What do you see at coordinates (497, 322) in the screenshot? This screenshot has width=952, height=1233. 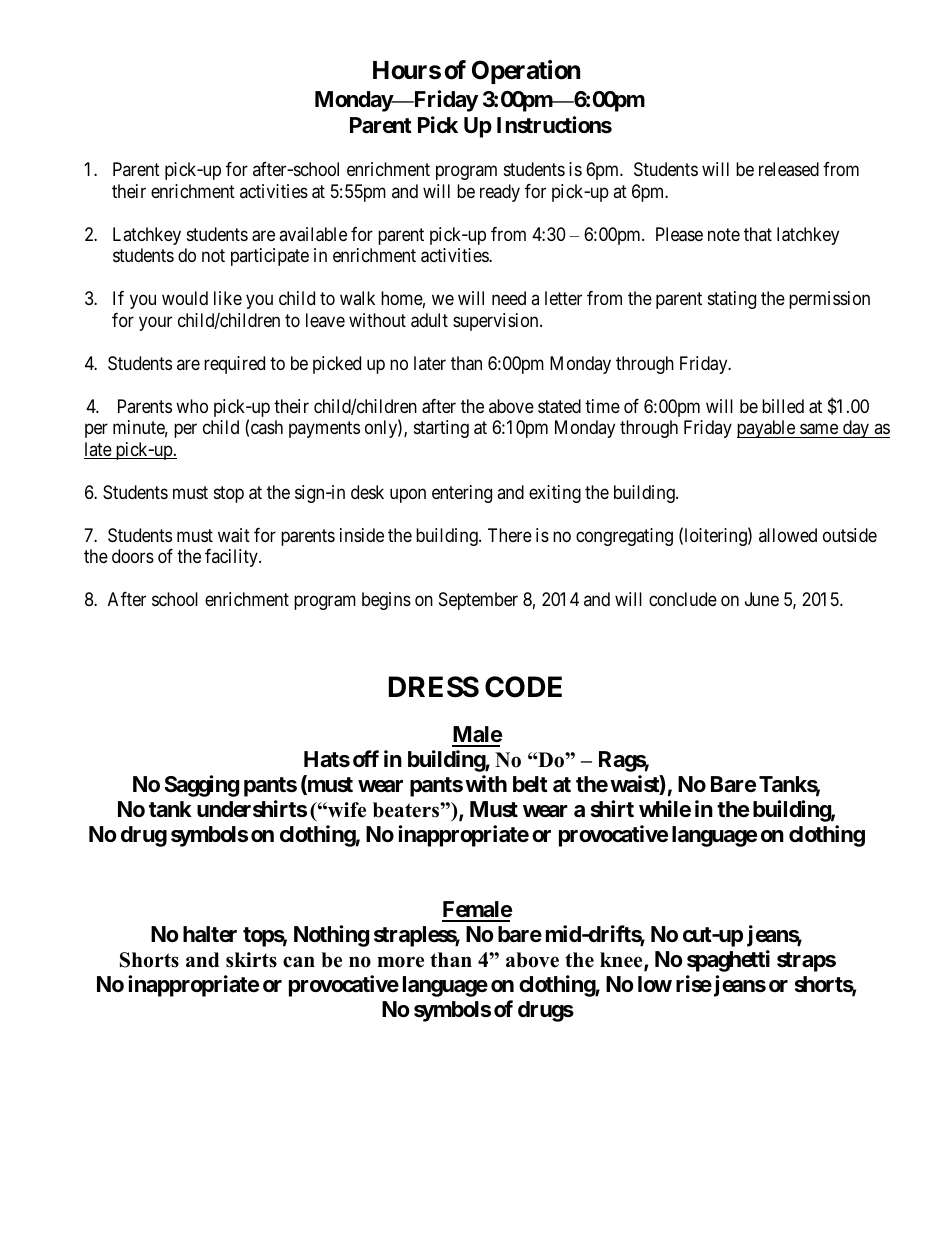 I see `supervision` at bounding box center [497, 322].
